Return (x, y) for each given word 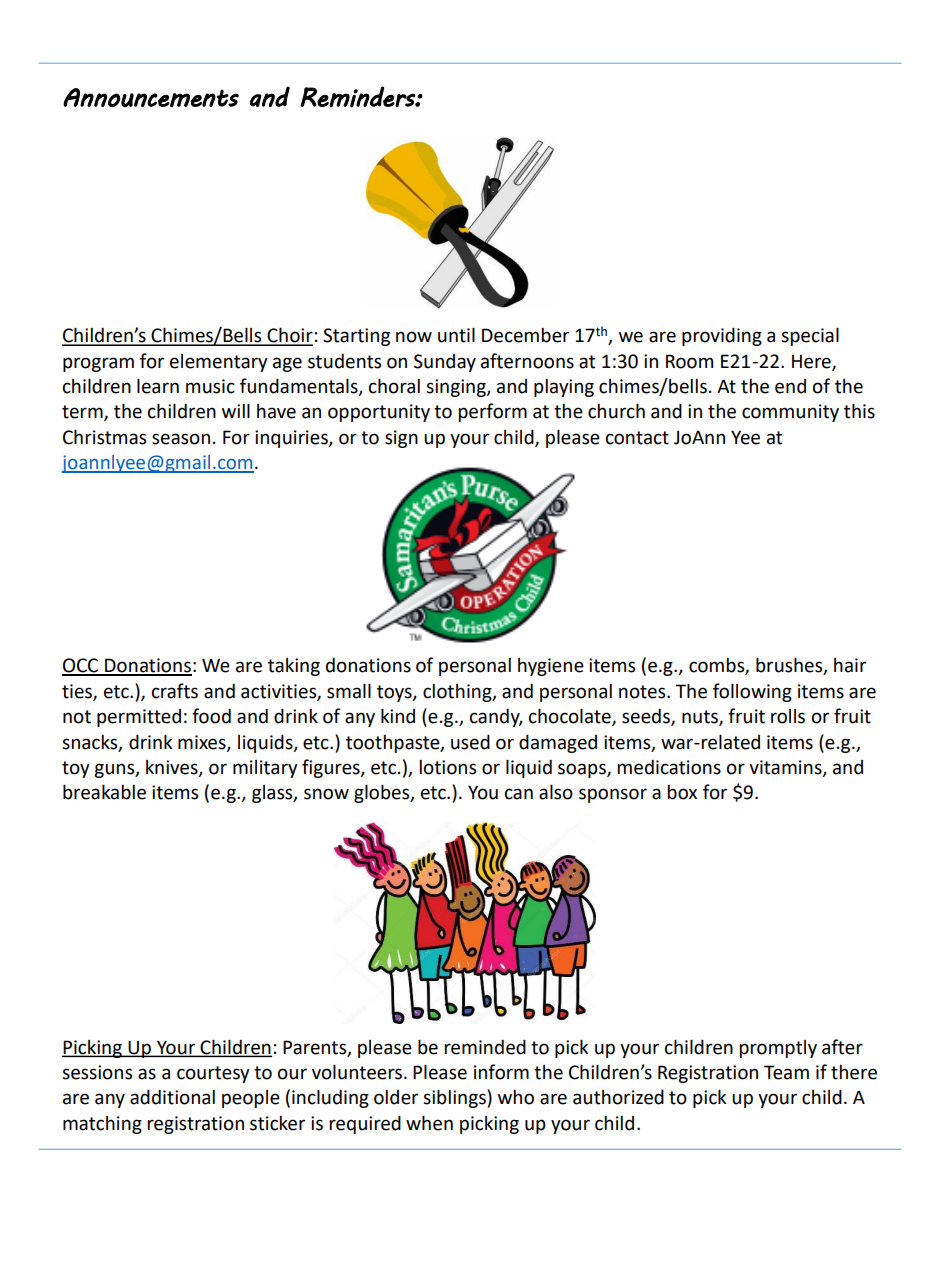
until (456, 335)
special (810, 336)
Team (786, 1072)
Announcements (151, 97)
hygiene (551, 667)
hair (850, 665)
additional (172, 1097)
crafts (175, 691)
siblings (455, 1098)
